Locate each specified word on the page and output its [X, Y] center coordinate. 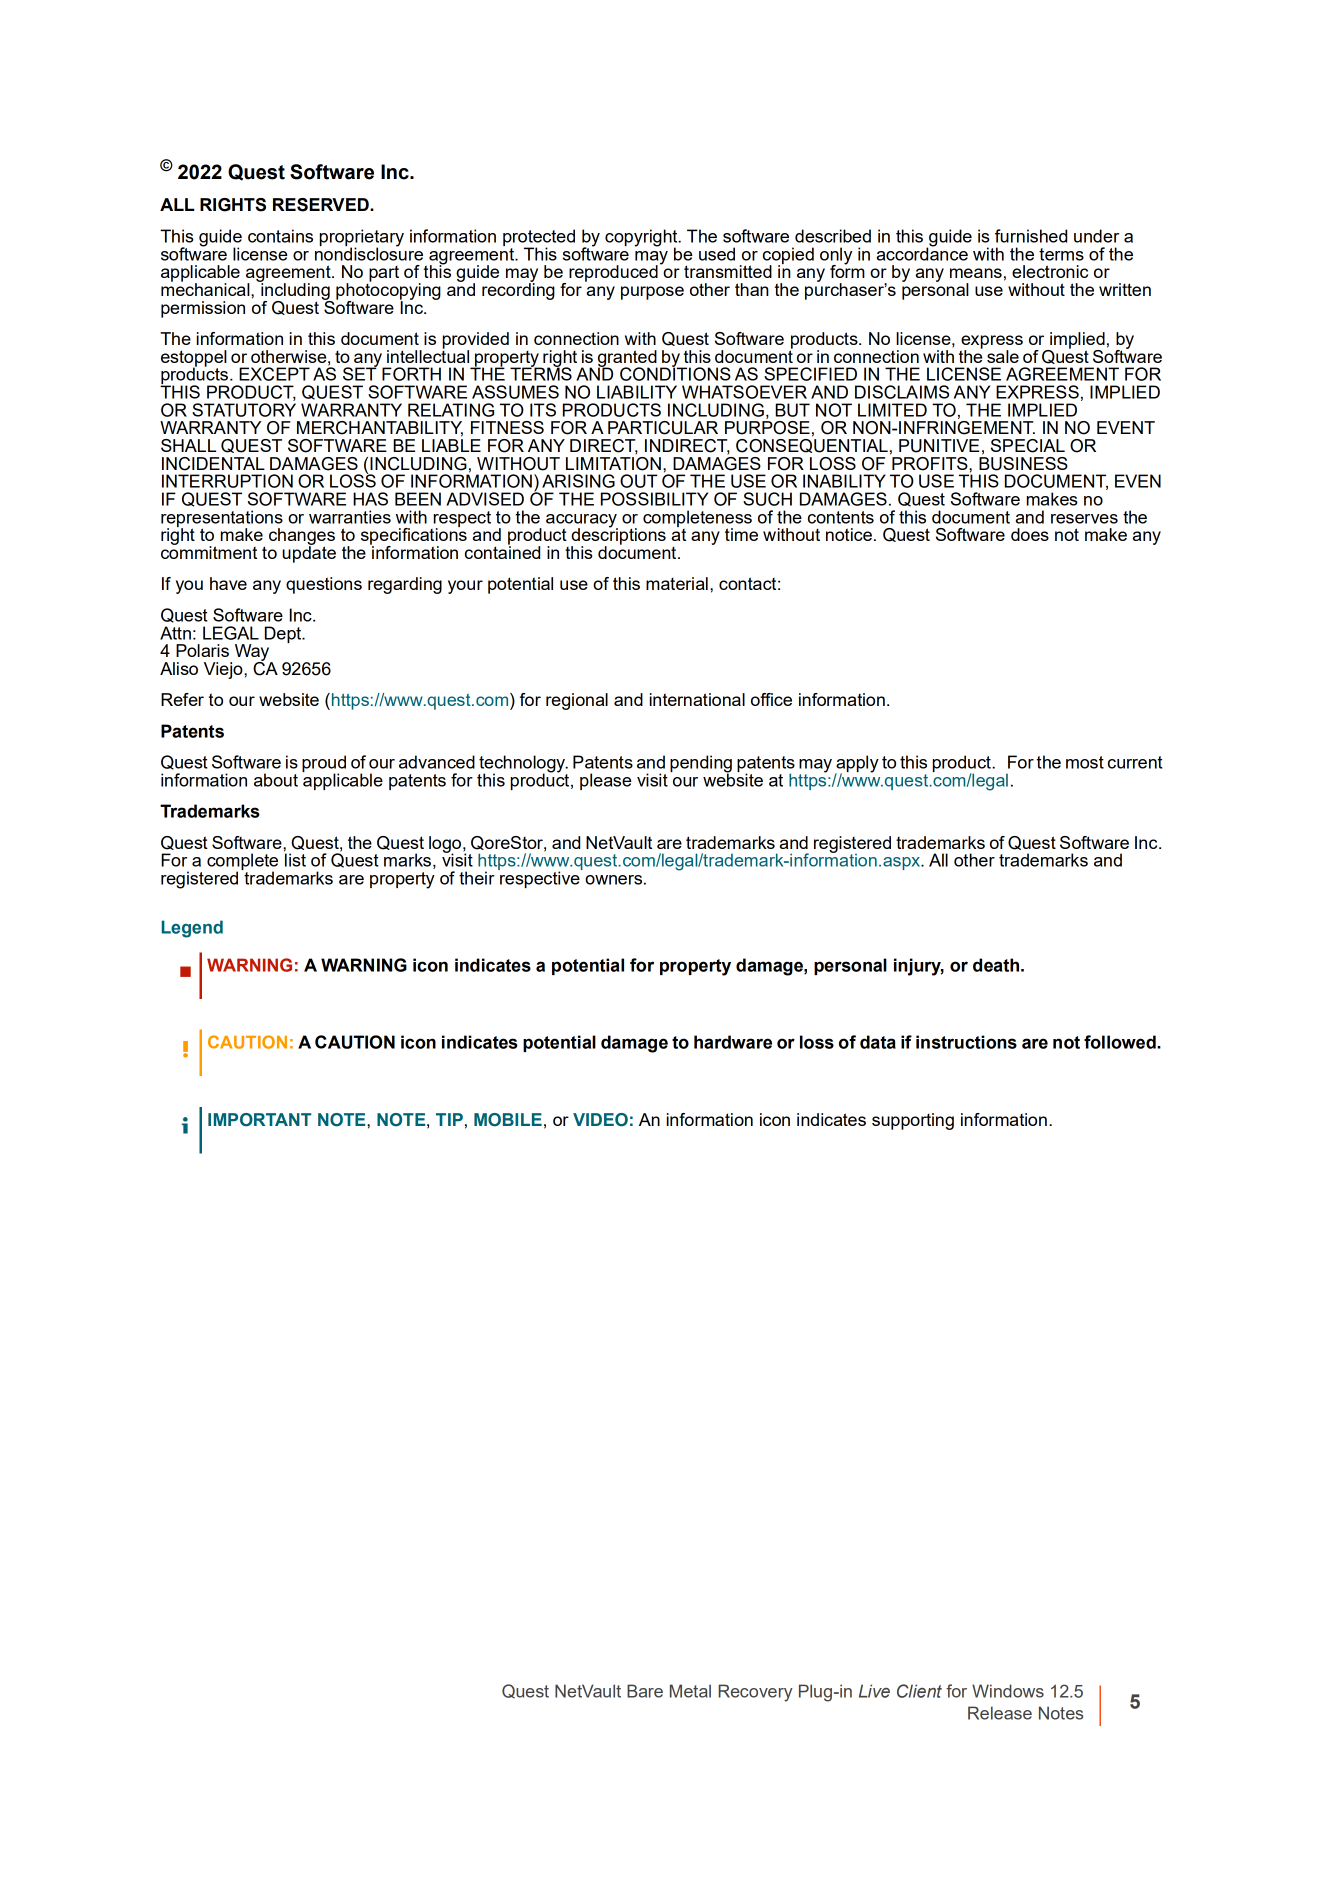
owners [615, 880]
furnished [1031, 236]
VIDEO [600, 1120]
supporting [913, 1121]
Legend [192, 929]
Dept [284, 634]
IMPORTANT [259, 1120]
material [677, 583]
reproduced [613, 273]
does [1030, 534]
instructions [966, 1042]
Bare [645, 1691]
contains [280, 236]
